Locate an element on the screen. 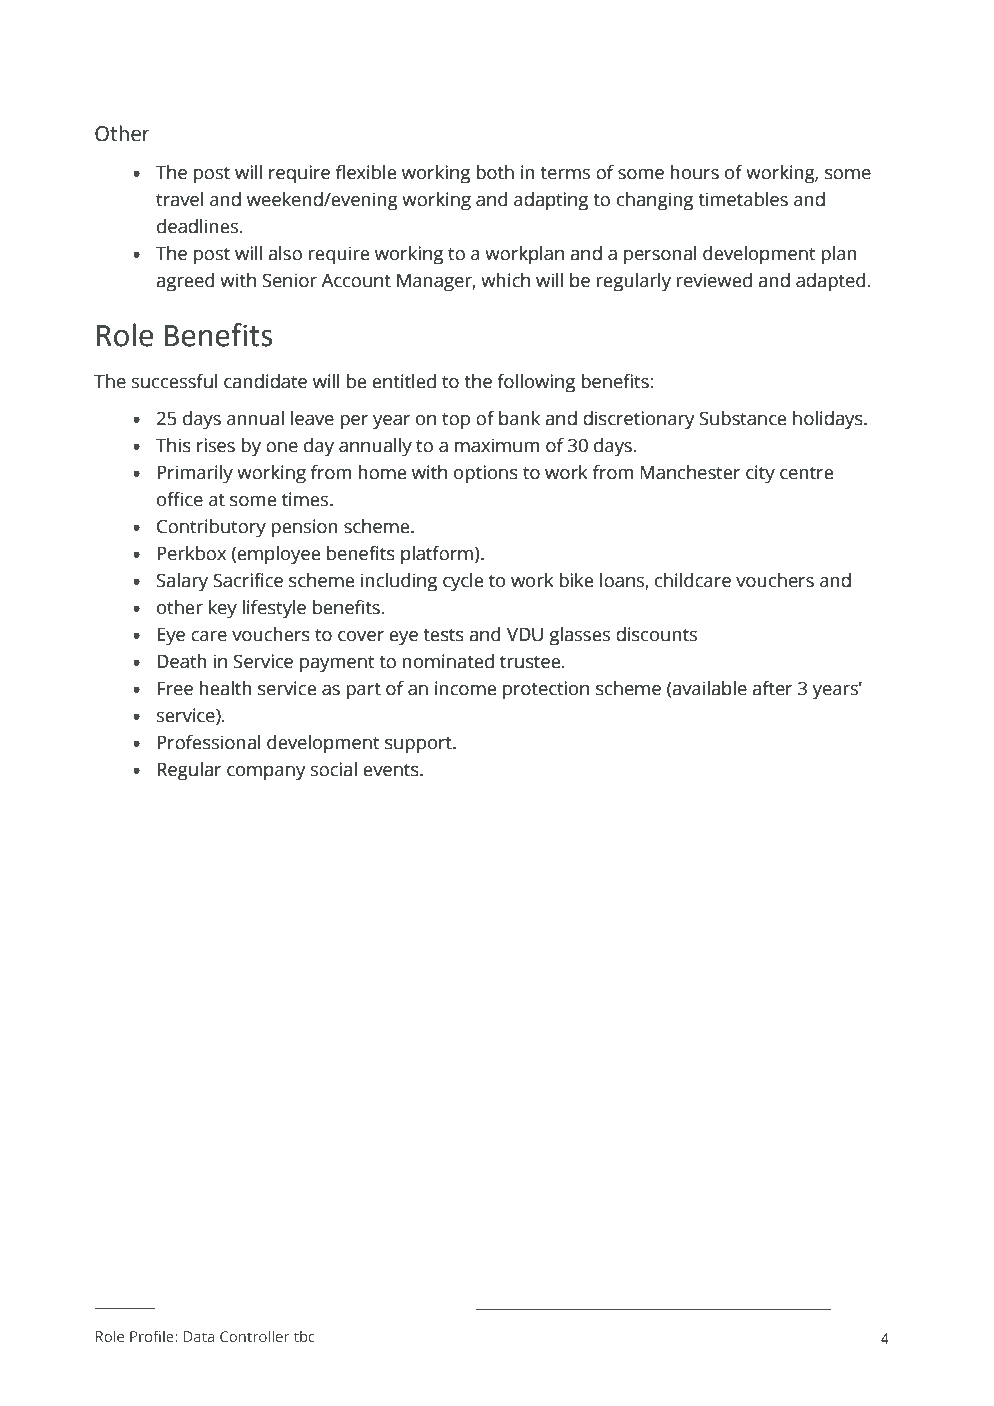  Controller is located at coordinates (254, 1336).
